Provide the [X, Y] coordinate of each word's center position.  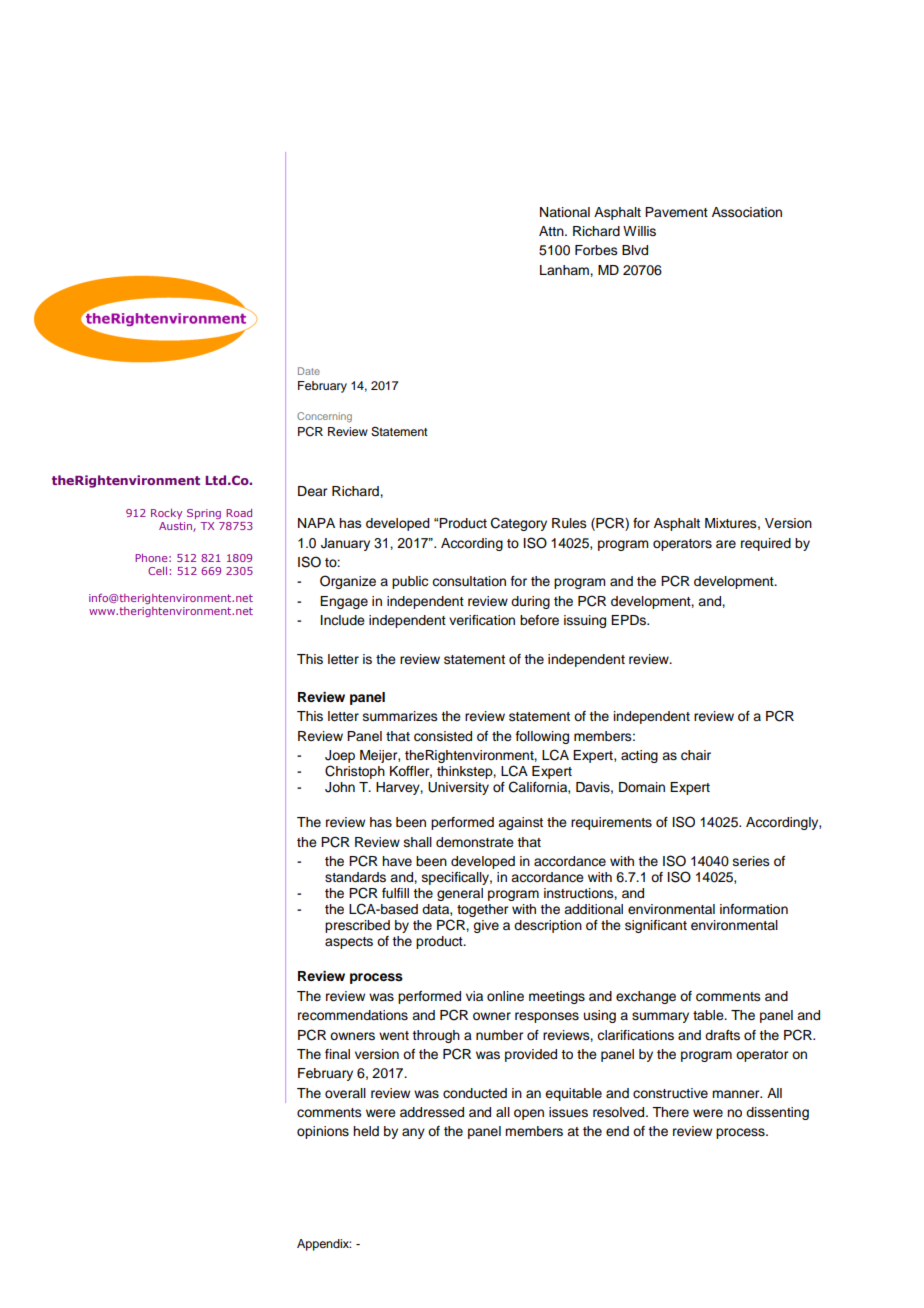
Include [343, 620]
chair [696, 755]
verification [482, 620]
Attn [552, 231]
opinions [323, 1132]
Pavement [676, 212]
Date [309, 371]
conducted [475, 1093]
